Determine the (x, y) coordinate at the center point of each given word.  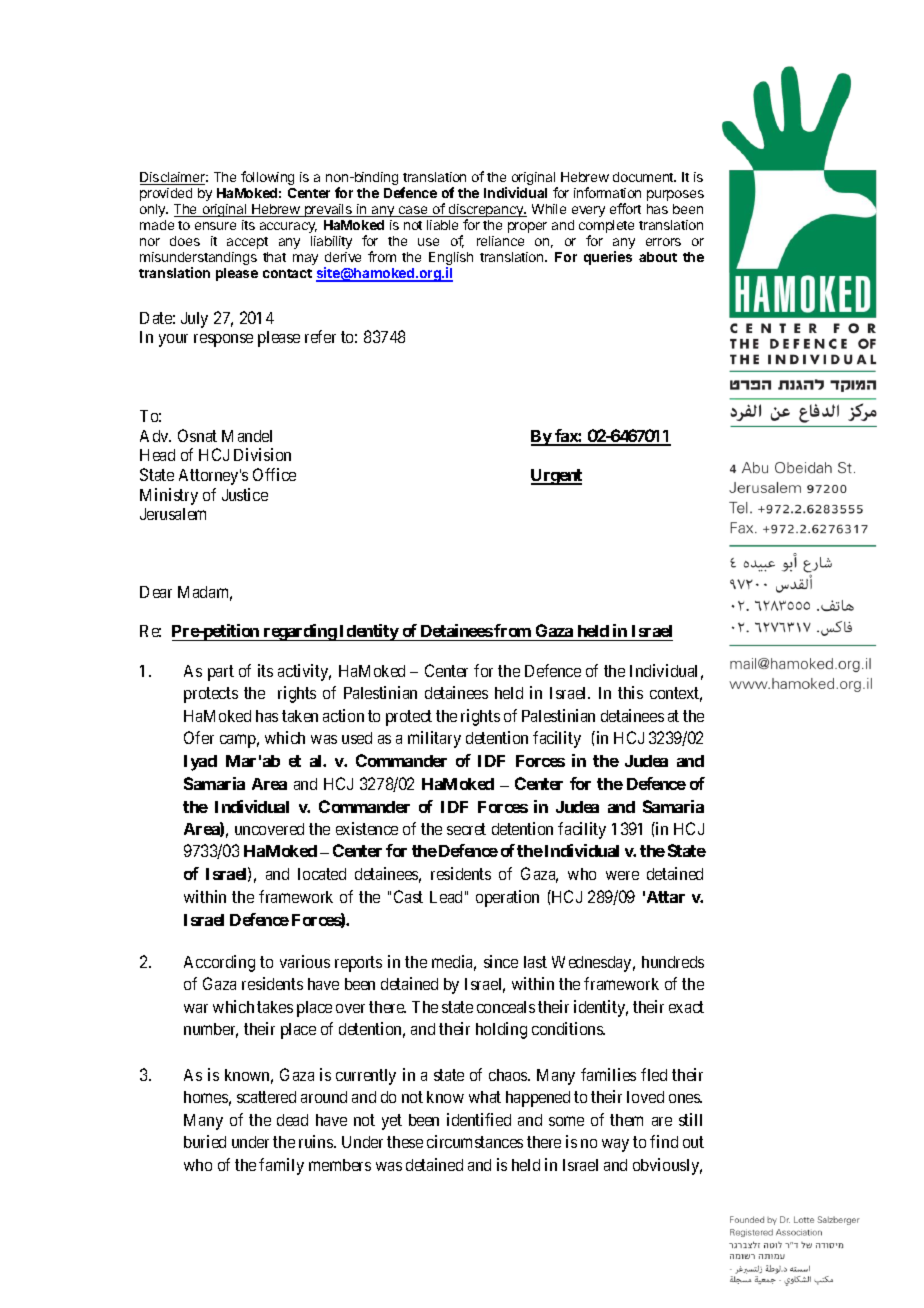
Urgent (556, 477)
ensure (215, 226)
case (413, 211)
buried (205, 1141)
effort (625, 208)
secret (466, 829)
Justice (245, 494)
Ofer (199, 737)
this (630, 692)
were (622, 875)
